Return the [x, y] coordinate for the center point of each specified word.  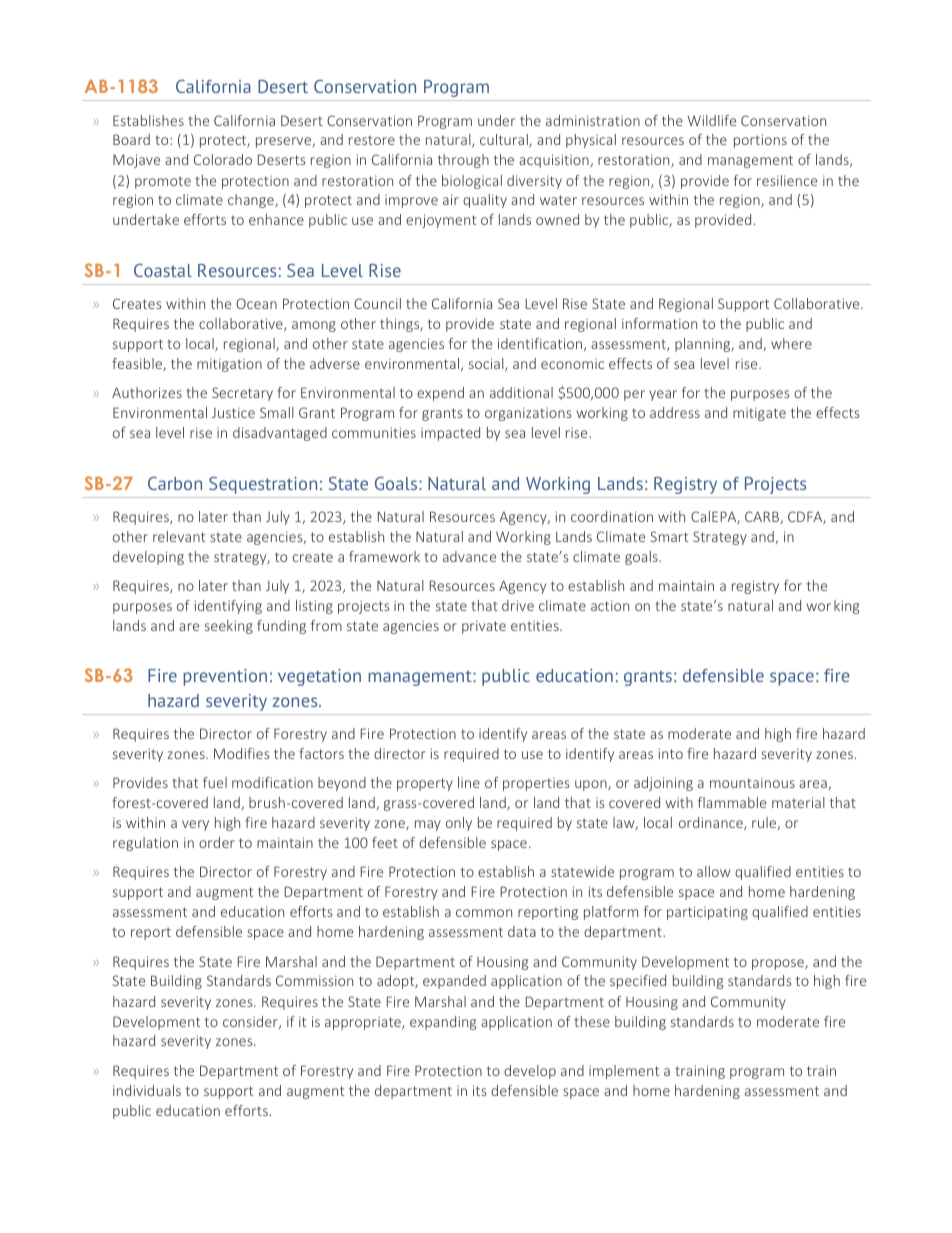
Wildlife [712, 120]
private [484, 627]
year [663, 395]
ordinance [712, 823]
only [459, 824]
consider [251, 1022]
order [217, 842]
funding [281, 627]
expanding [443, 1023]
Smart [669, 536]
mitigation [229, 365]
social [487, 364]
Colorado [223, 159]
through [463, 161]
